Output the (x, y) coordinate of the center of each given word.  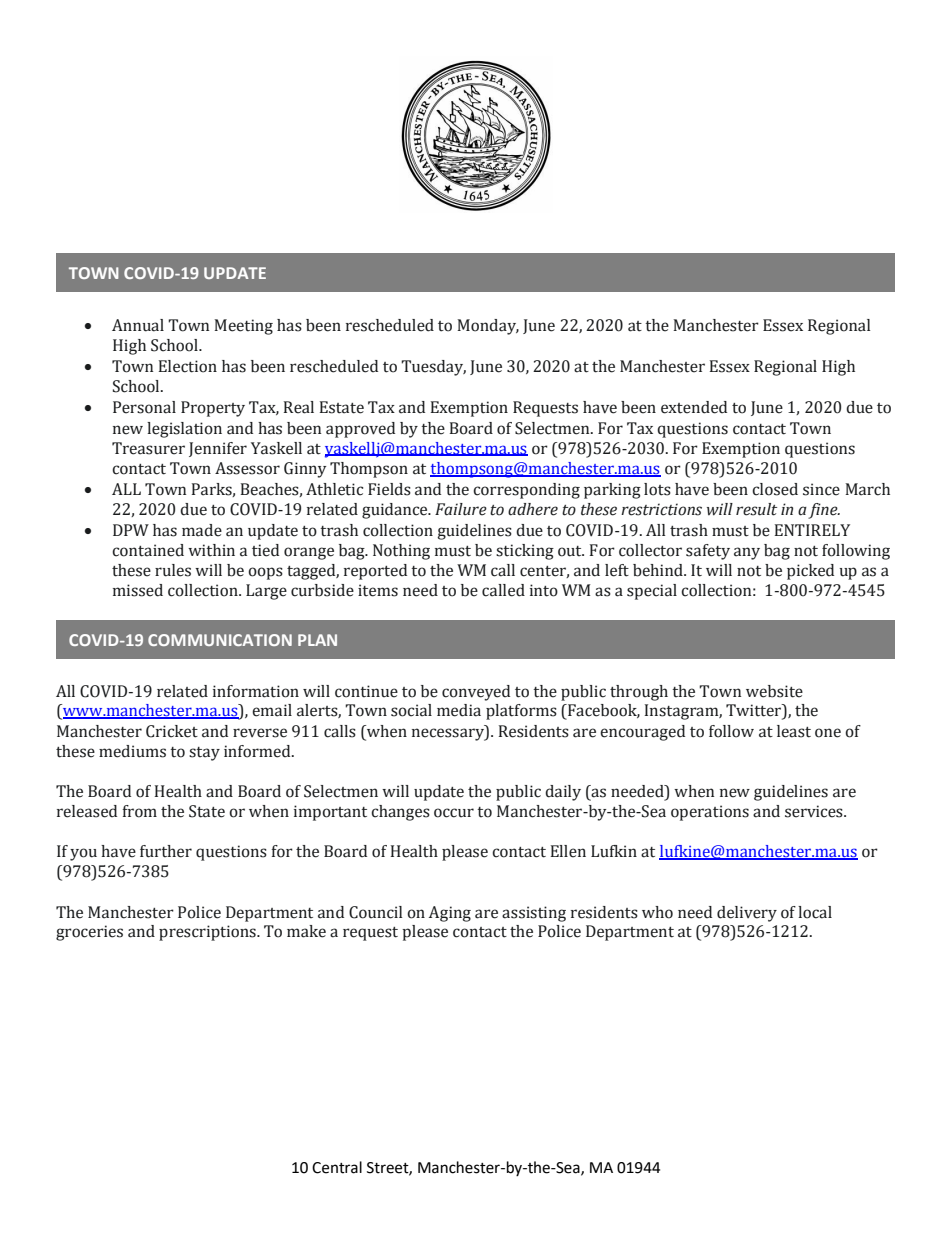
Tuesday (433, 368)
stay (204, 754)
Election (188, 366)
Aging (450, 914)
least (794, 731)
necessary (449, 734)
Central (337, 1167)
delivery (747, 914)
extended (694, 407)
